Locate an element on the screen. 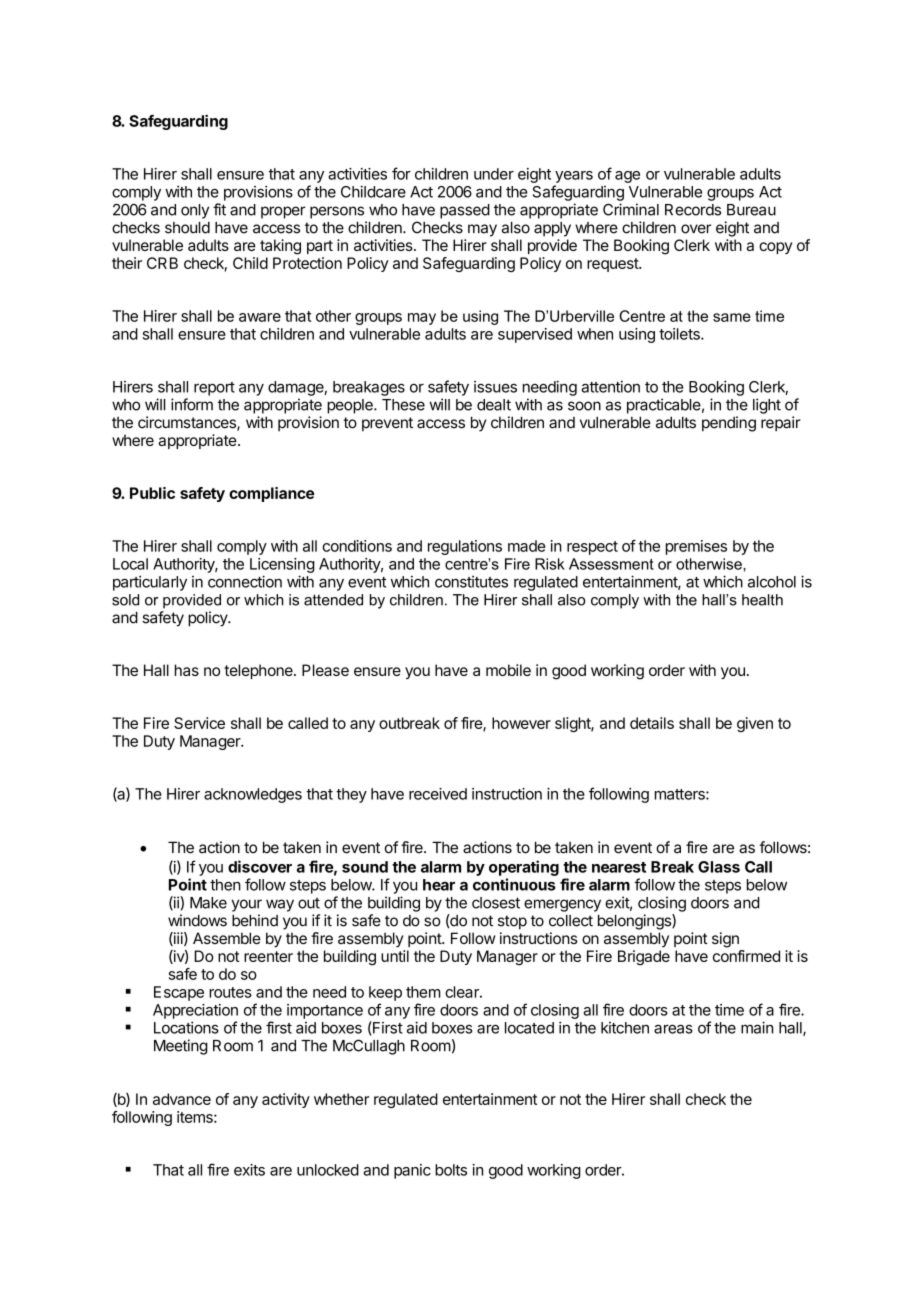 Image resolution: width=924 pixels, height=1308 pixels. passed is located at coordinates (465, 211).
